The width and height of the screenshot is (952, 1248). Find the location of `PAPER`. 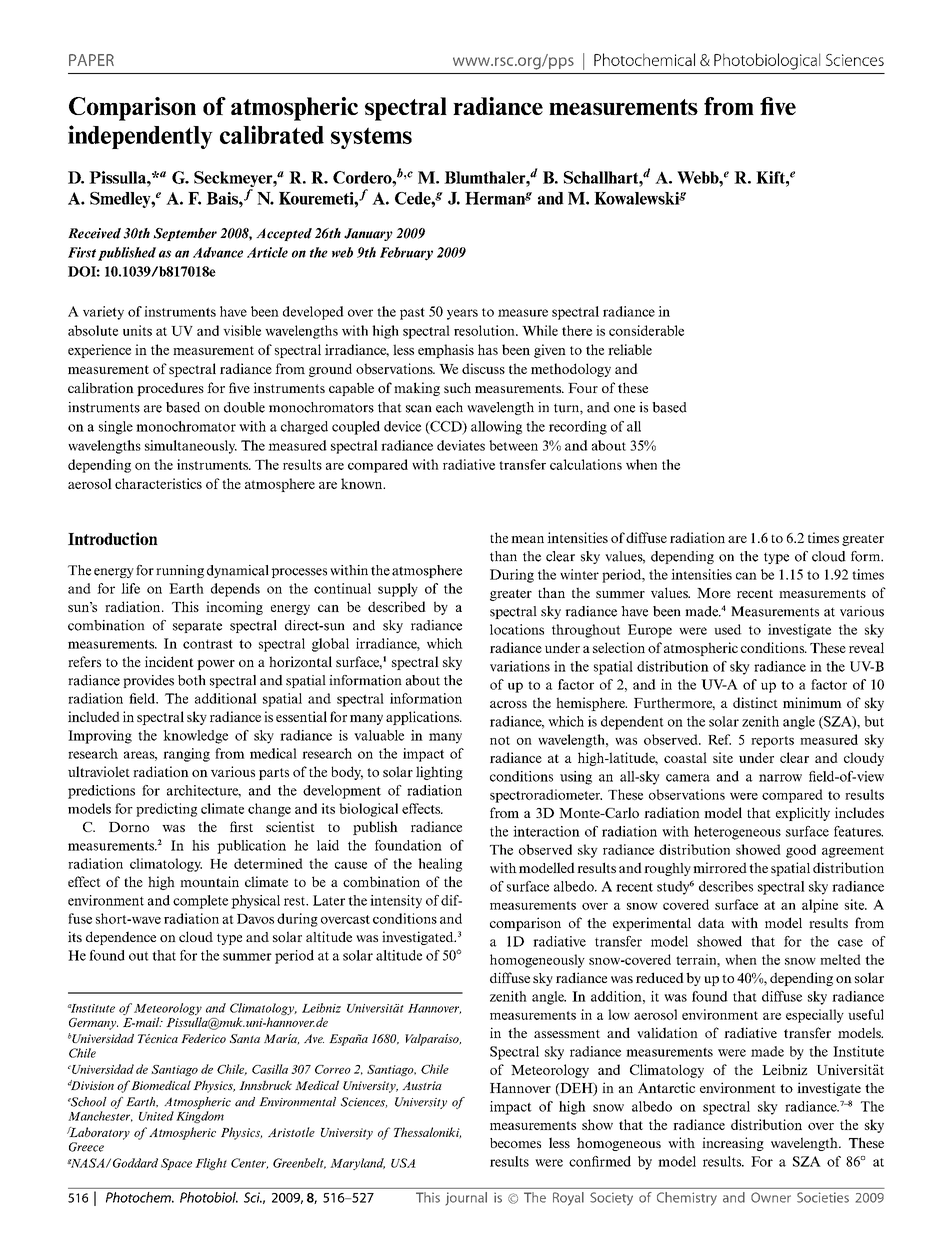

PAPER is located at coordinates (91, 60).
